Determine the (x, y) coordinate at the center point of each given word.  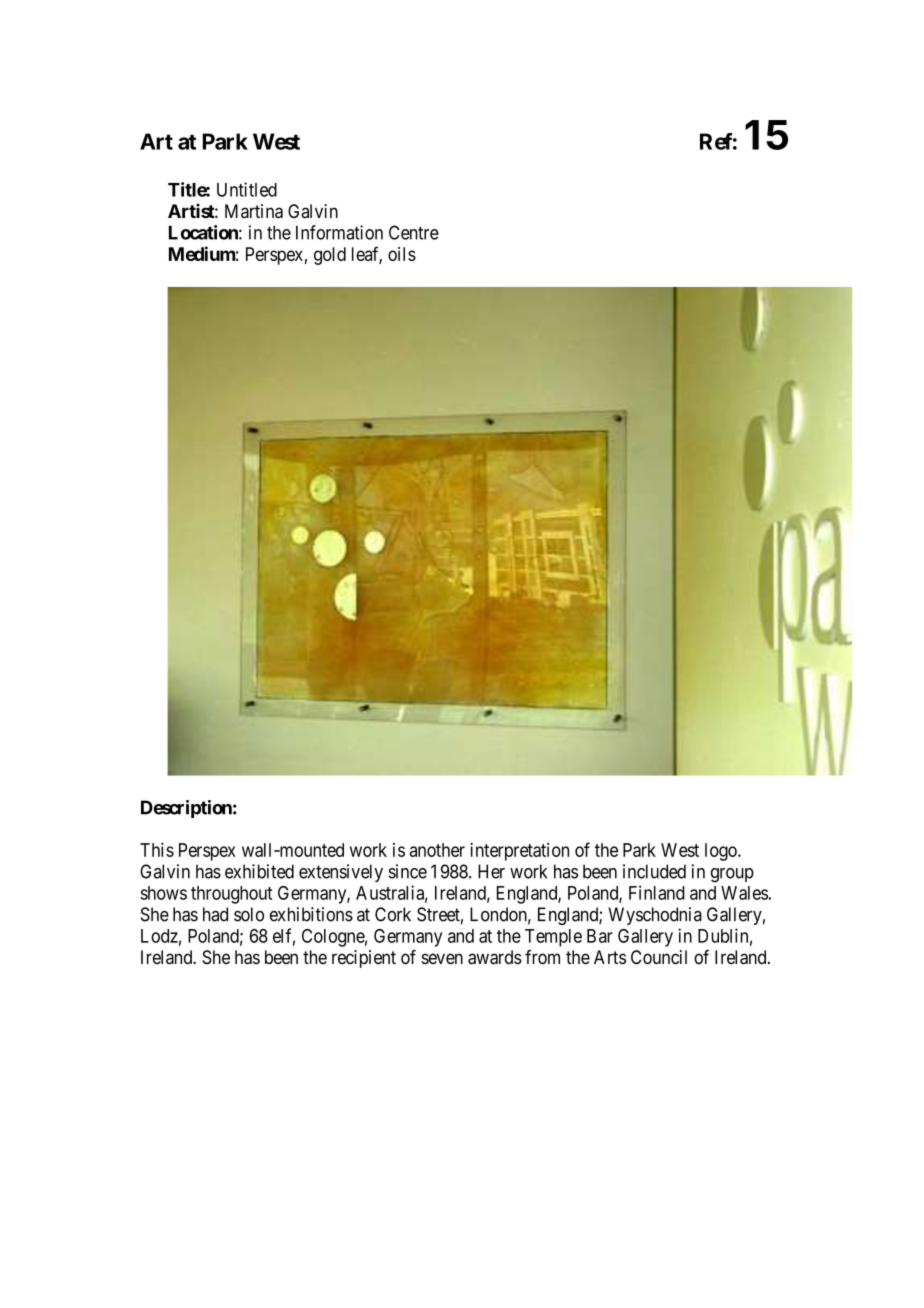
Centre (414, 232)
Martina (254, 211)
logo (722, 852)
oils (402, 254)
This (157, 850)
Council (659, 957)
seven (442, 958)
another (437, 850)
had (215, 914)
